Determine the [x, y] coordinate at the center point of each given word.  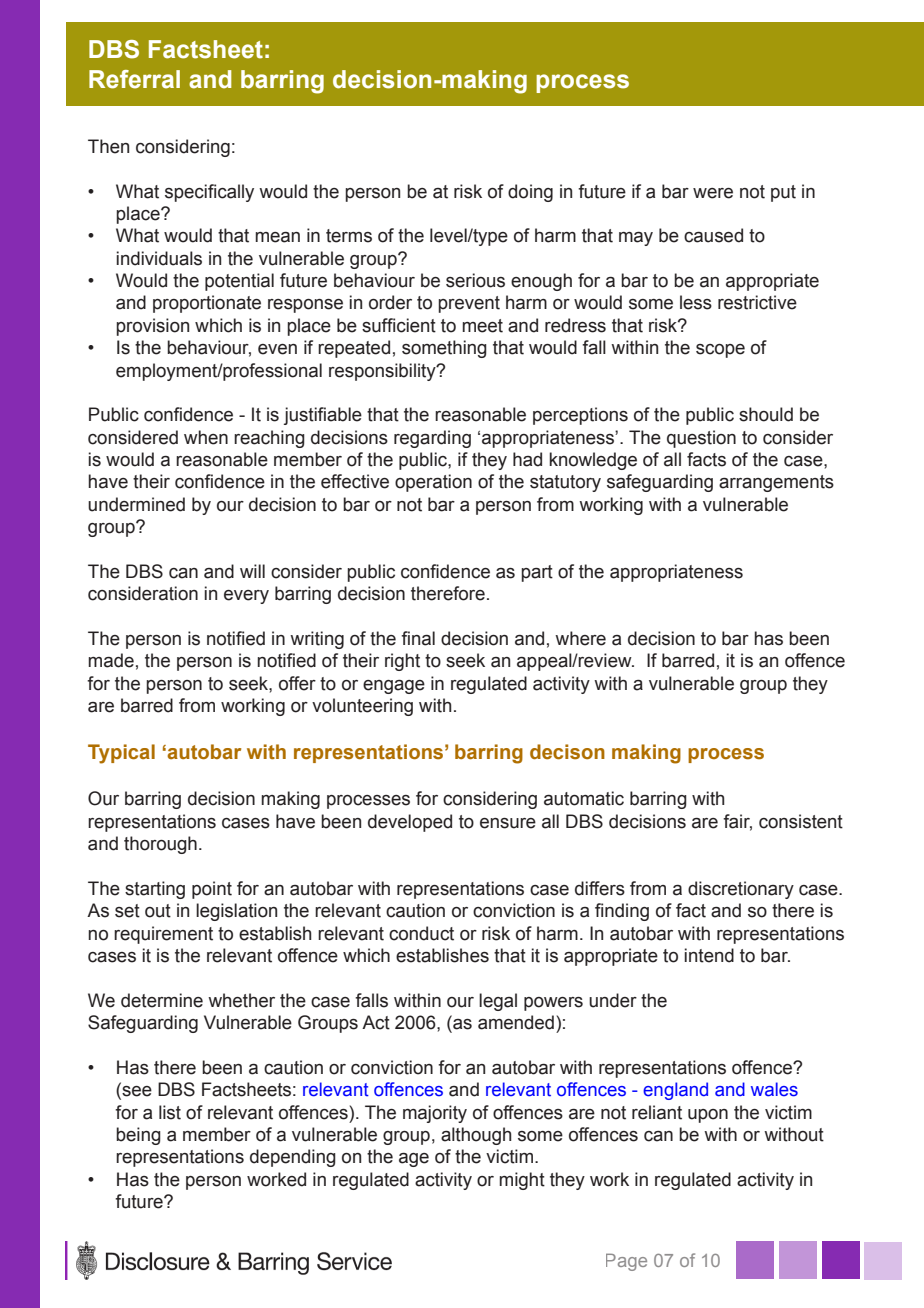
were [713, 193]
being [138, 1136]
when [206, 437]
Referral [134, 79]
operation [433, 483]
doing [530, 193]
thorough [160, 845]
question [701, 439]
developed [410, 823]
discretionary [741, 890]
